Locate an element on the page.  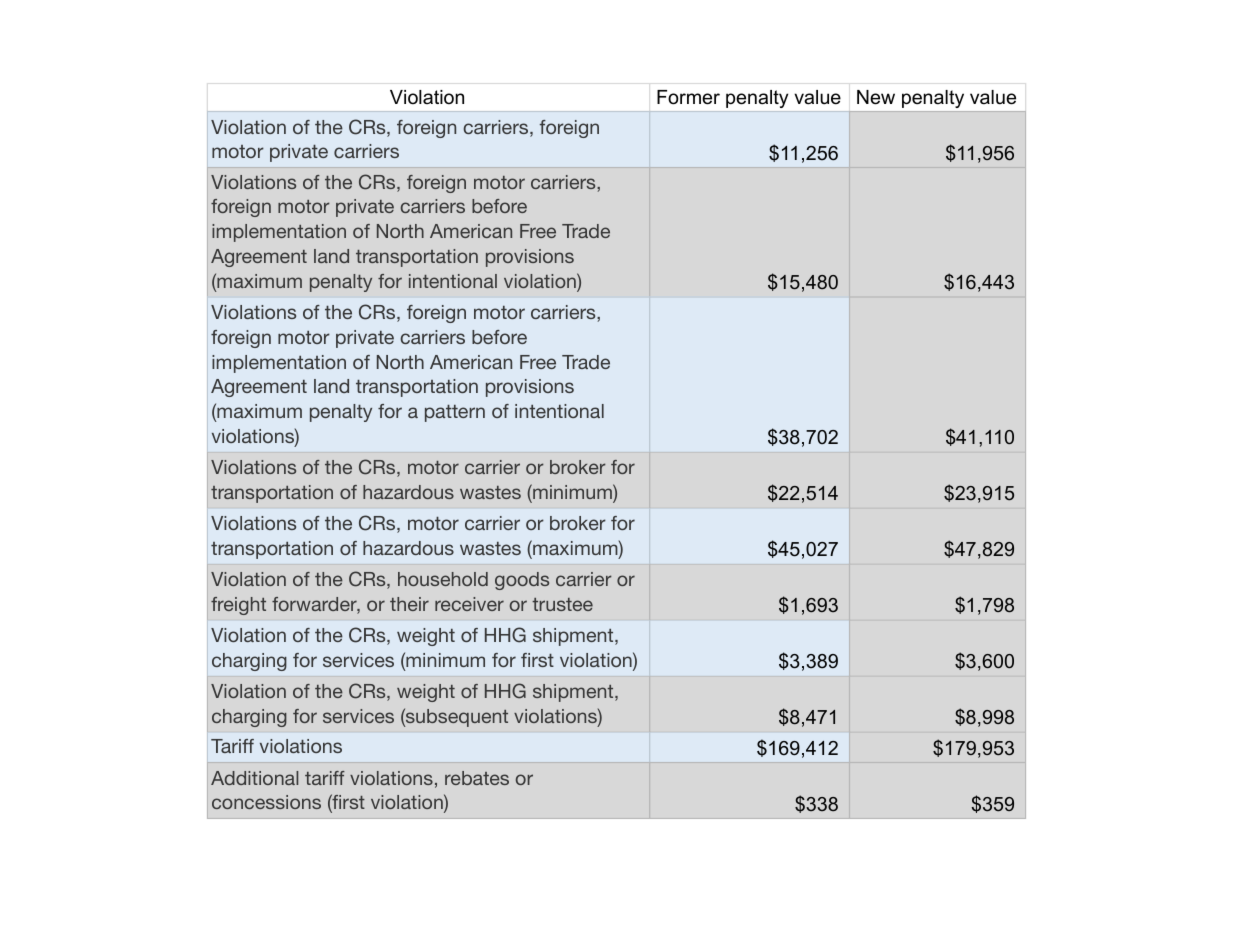
receiver is located at coordinates (469, 604).
